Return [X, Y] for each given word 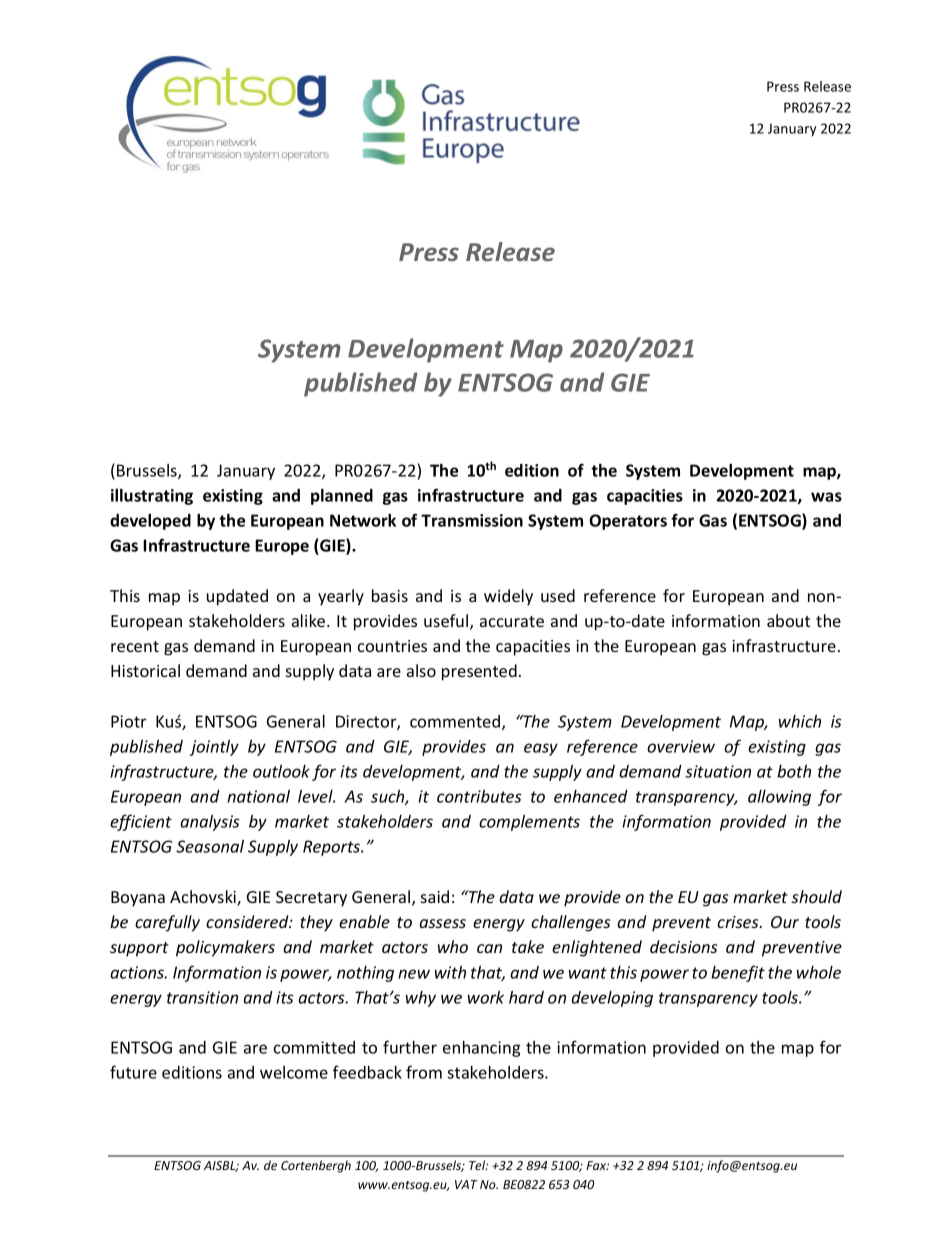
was [826, 497]
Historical [145, 670]
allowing [779, 798]
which [800, 721]
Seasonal [210, 846]
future [133, 1072]
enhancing [482, 1049]
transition [202, 997]
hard [526, 997]
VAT [466, 1184]
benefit [738, 973]
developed [150, 522]
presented [479, 672]
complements [529, 823]
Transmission [472, 520]
